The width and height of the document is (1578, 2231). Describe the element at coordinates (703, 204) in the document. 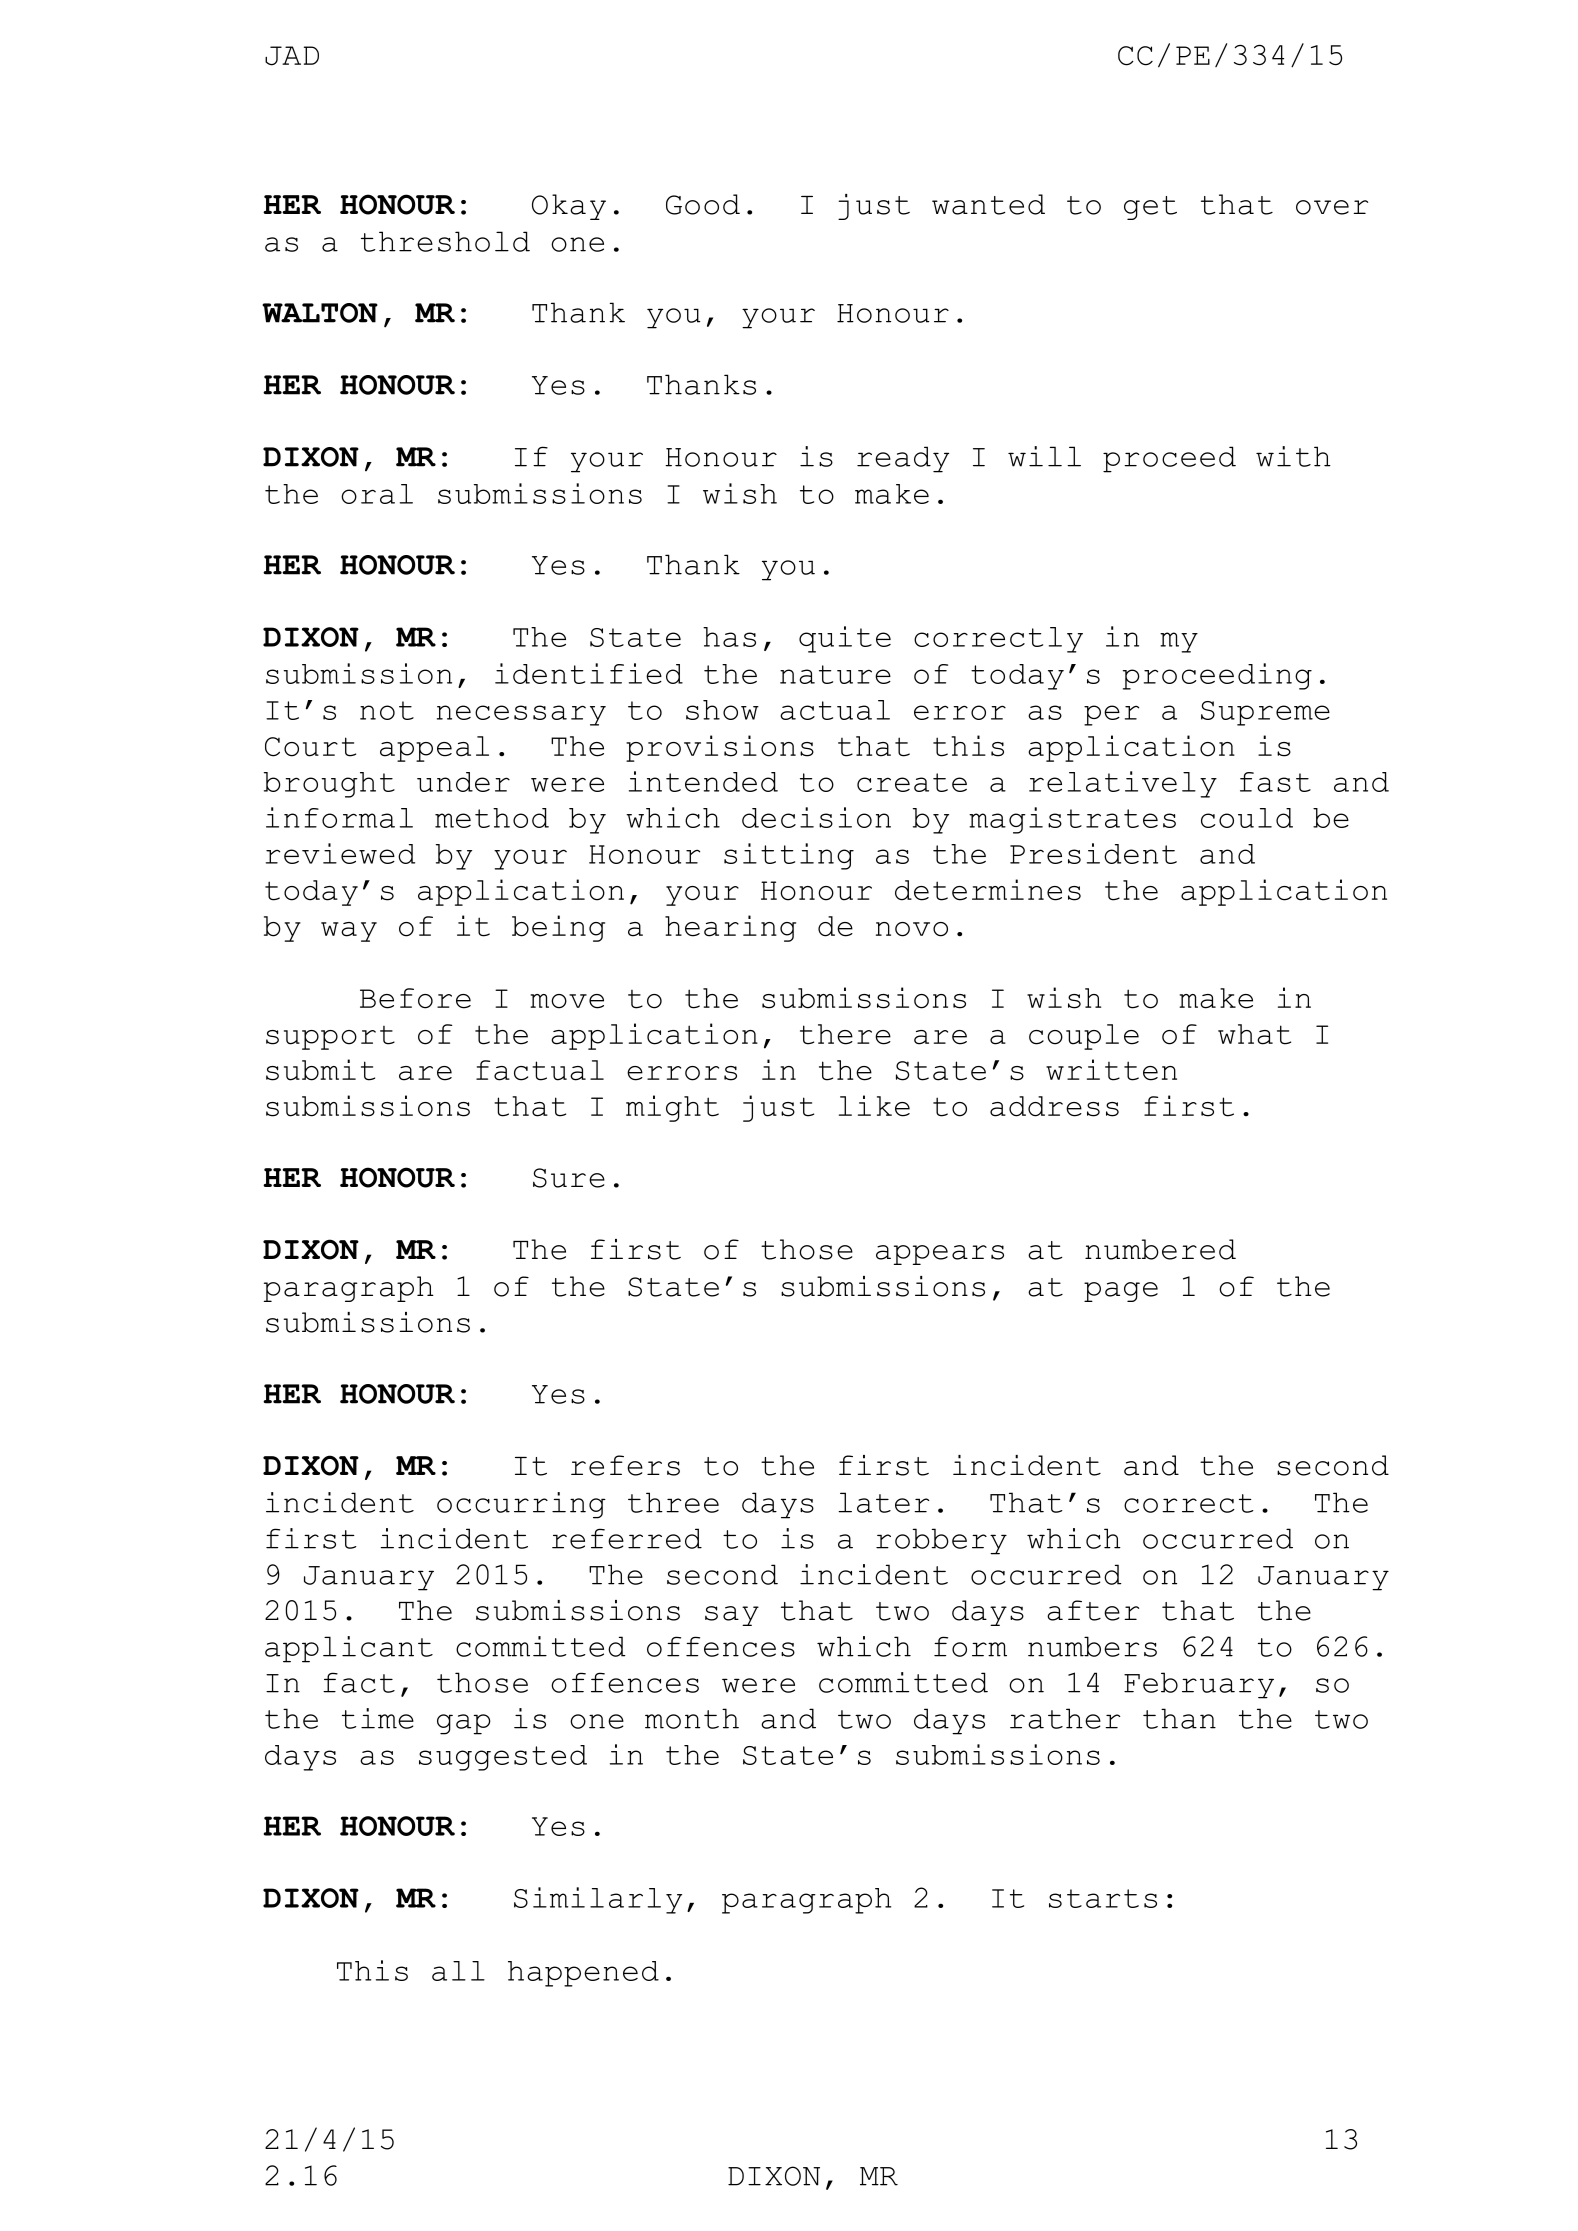

I see `Good` at that location.
